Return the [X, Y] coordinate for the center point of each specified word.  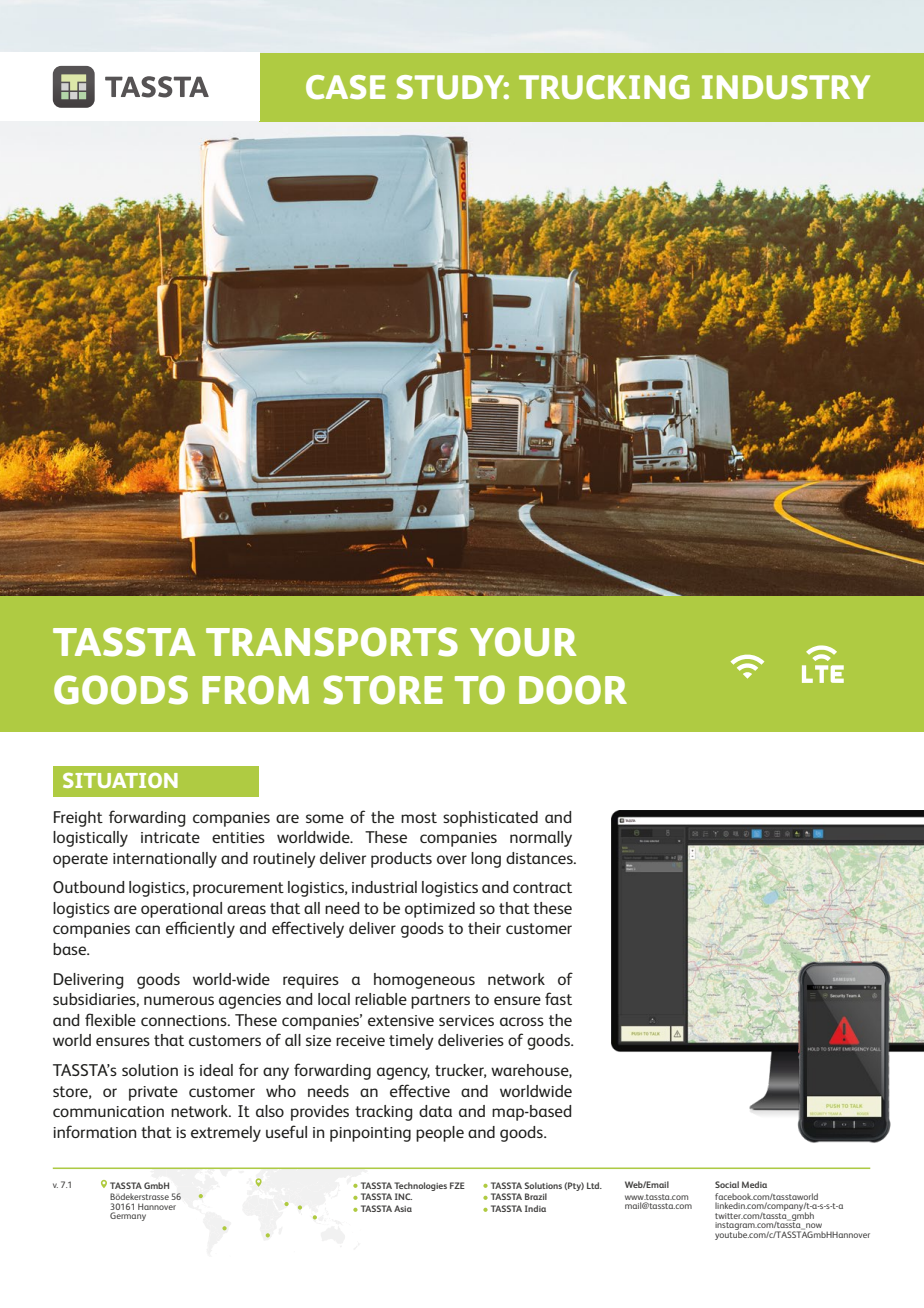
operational [181, 910]
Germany [128, 1216]
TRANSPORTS [332, 642]
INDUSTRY [786, 87]
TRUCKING [604, 87]
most [419, 817]
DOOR [573, 690]
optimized [440, 910]
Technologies [420, 1186]
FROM [255, 690]
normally [541, 839]
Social [727, 1184]
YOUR [523, 642]
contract [542, 887]
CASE [345, 87]
